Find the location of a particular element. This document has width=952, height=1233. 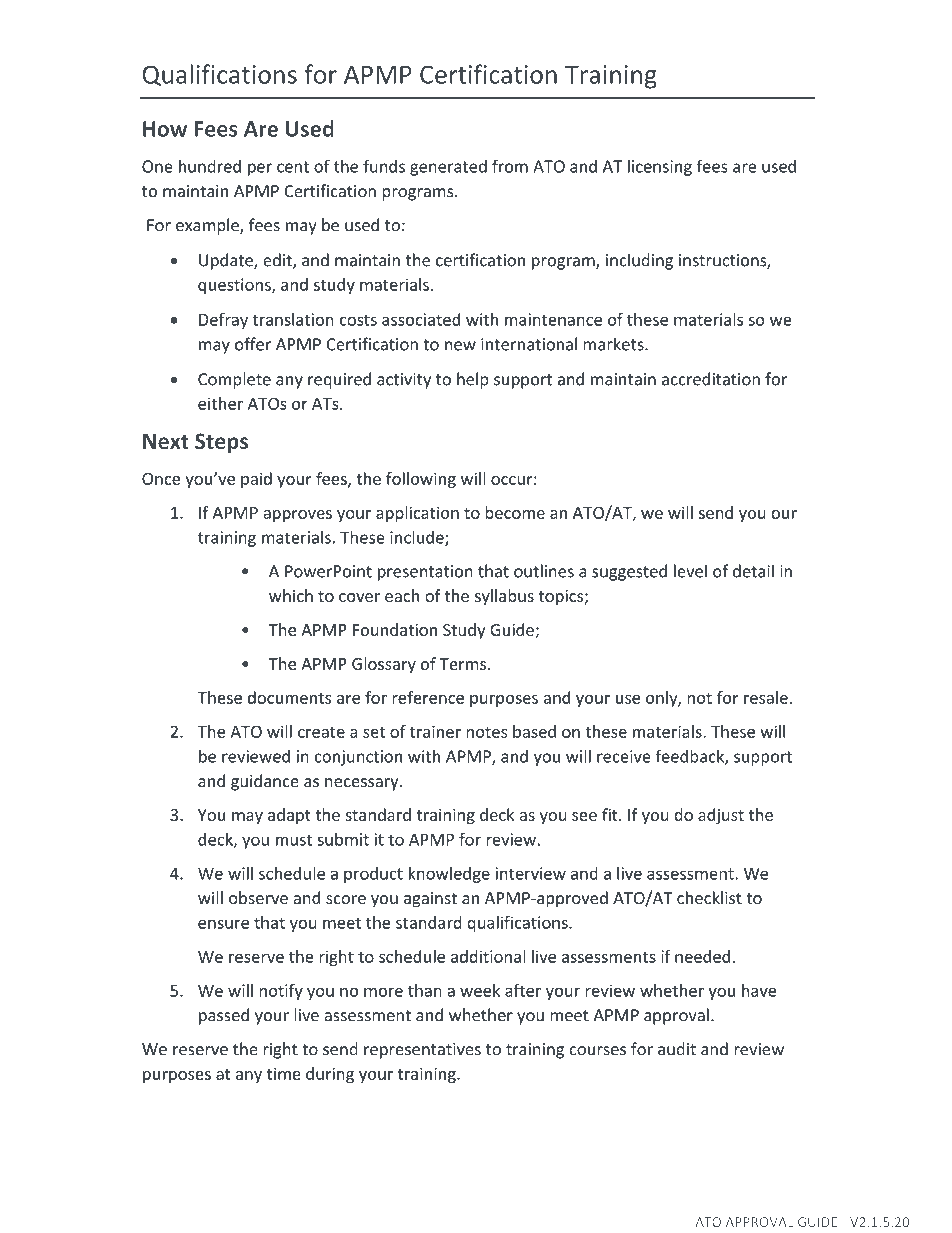

adjust is located at coordinates (721, 816).
